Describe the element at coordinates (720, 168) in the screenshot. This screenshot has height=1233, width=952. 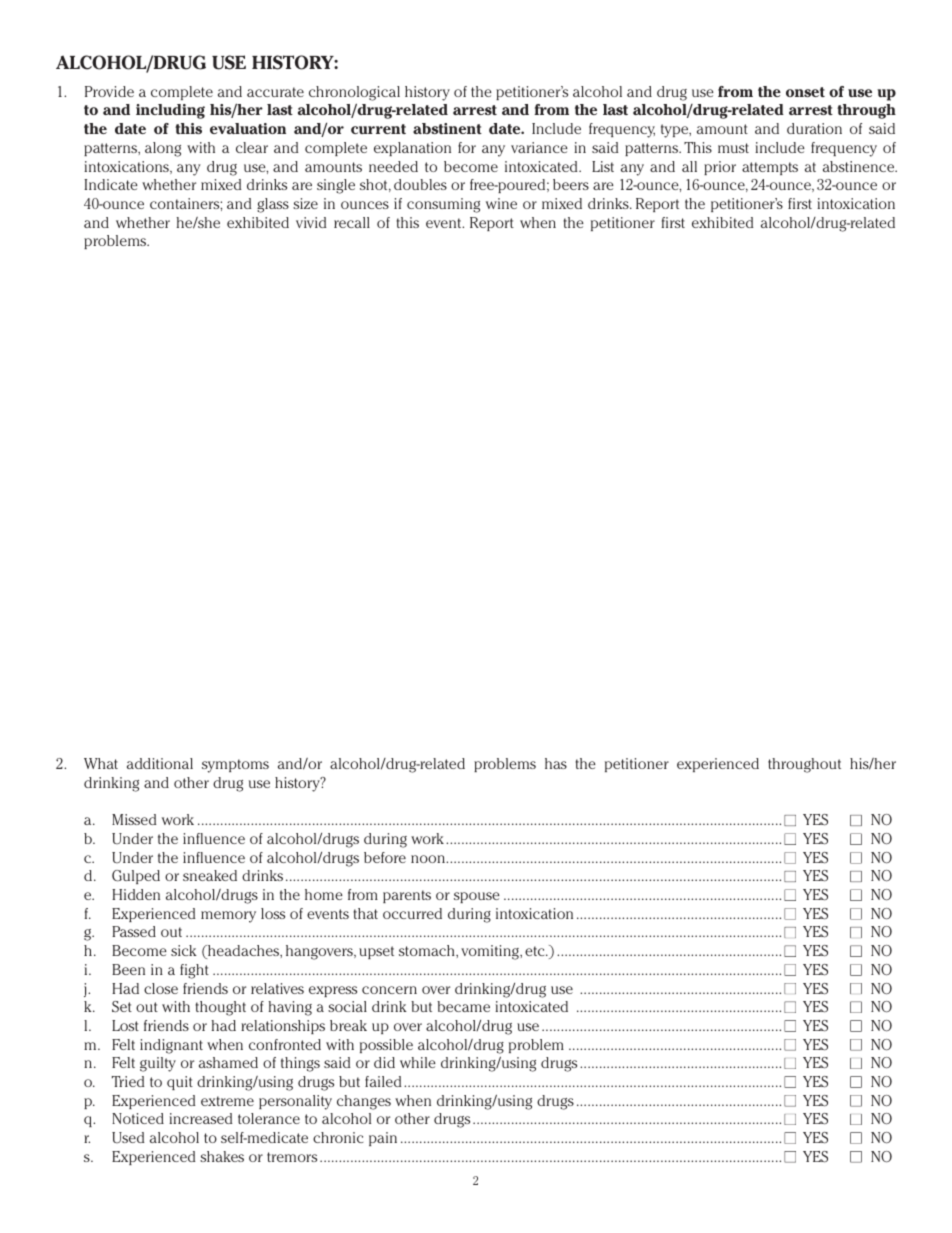
I see `prior` at that location.
